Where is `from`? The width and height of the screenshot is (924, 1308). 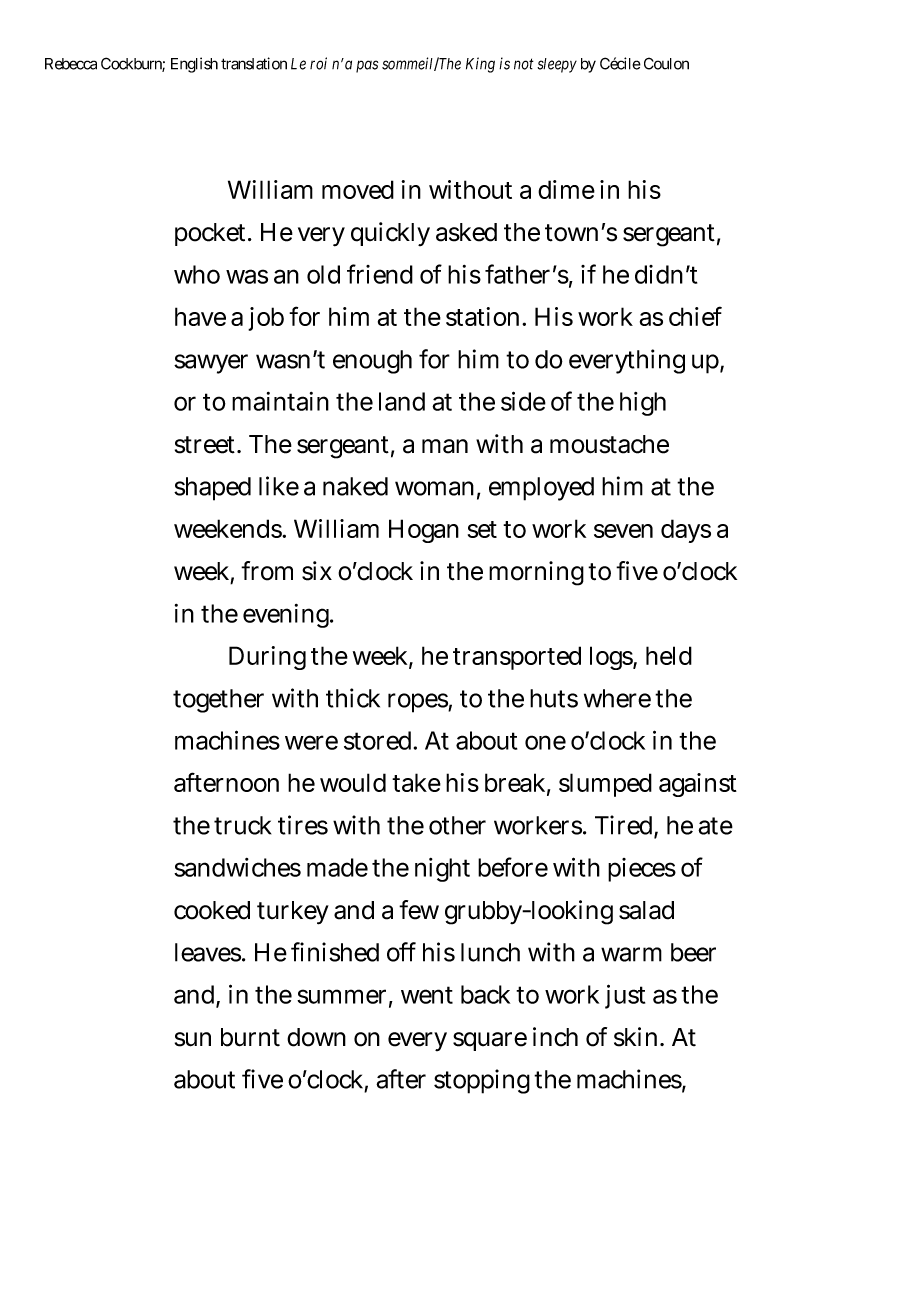 from is located at coordinates (267, 571).
